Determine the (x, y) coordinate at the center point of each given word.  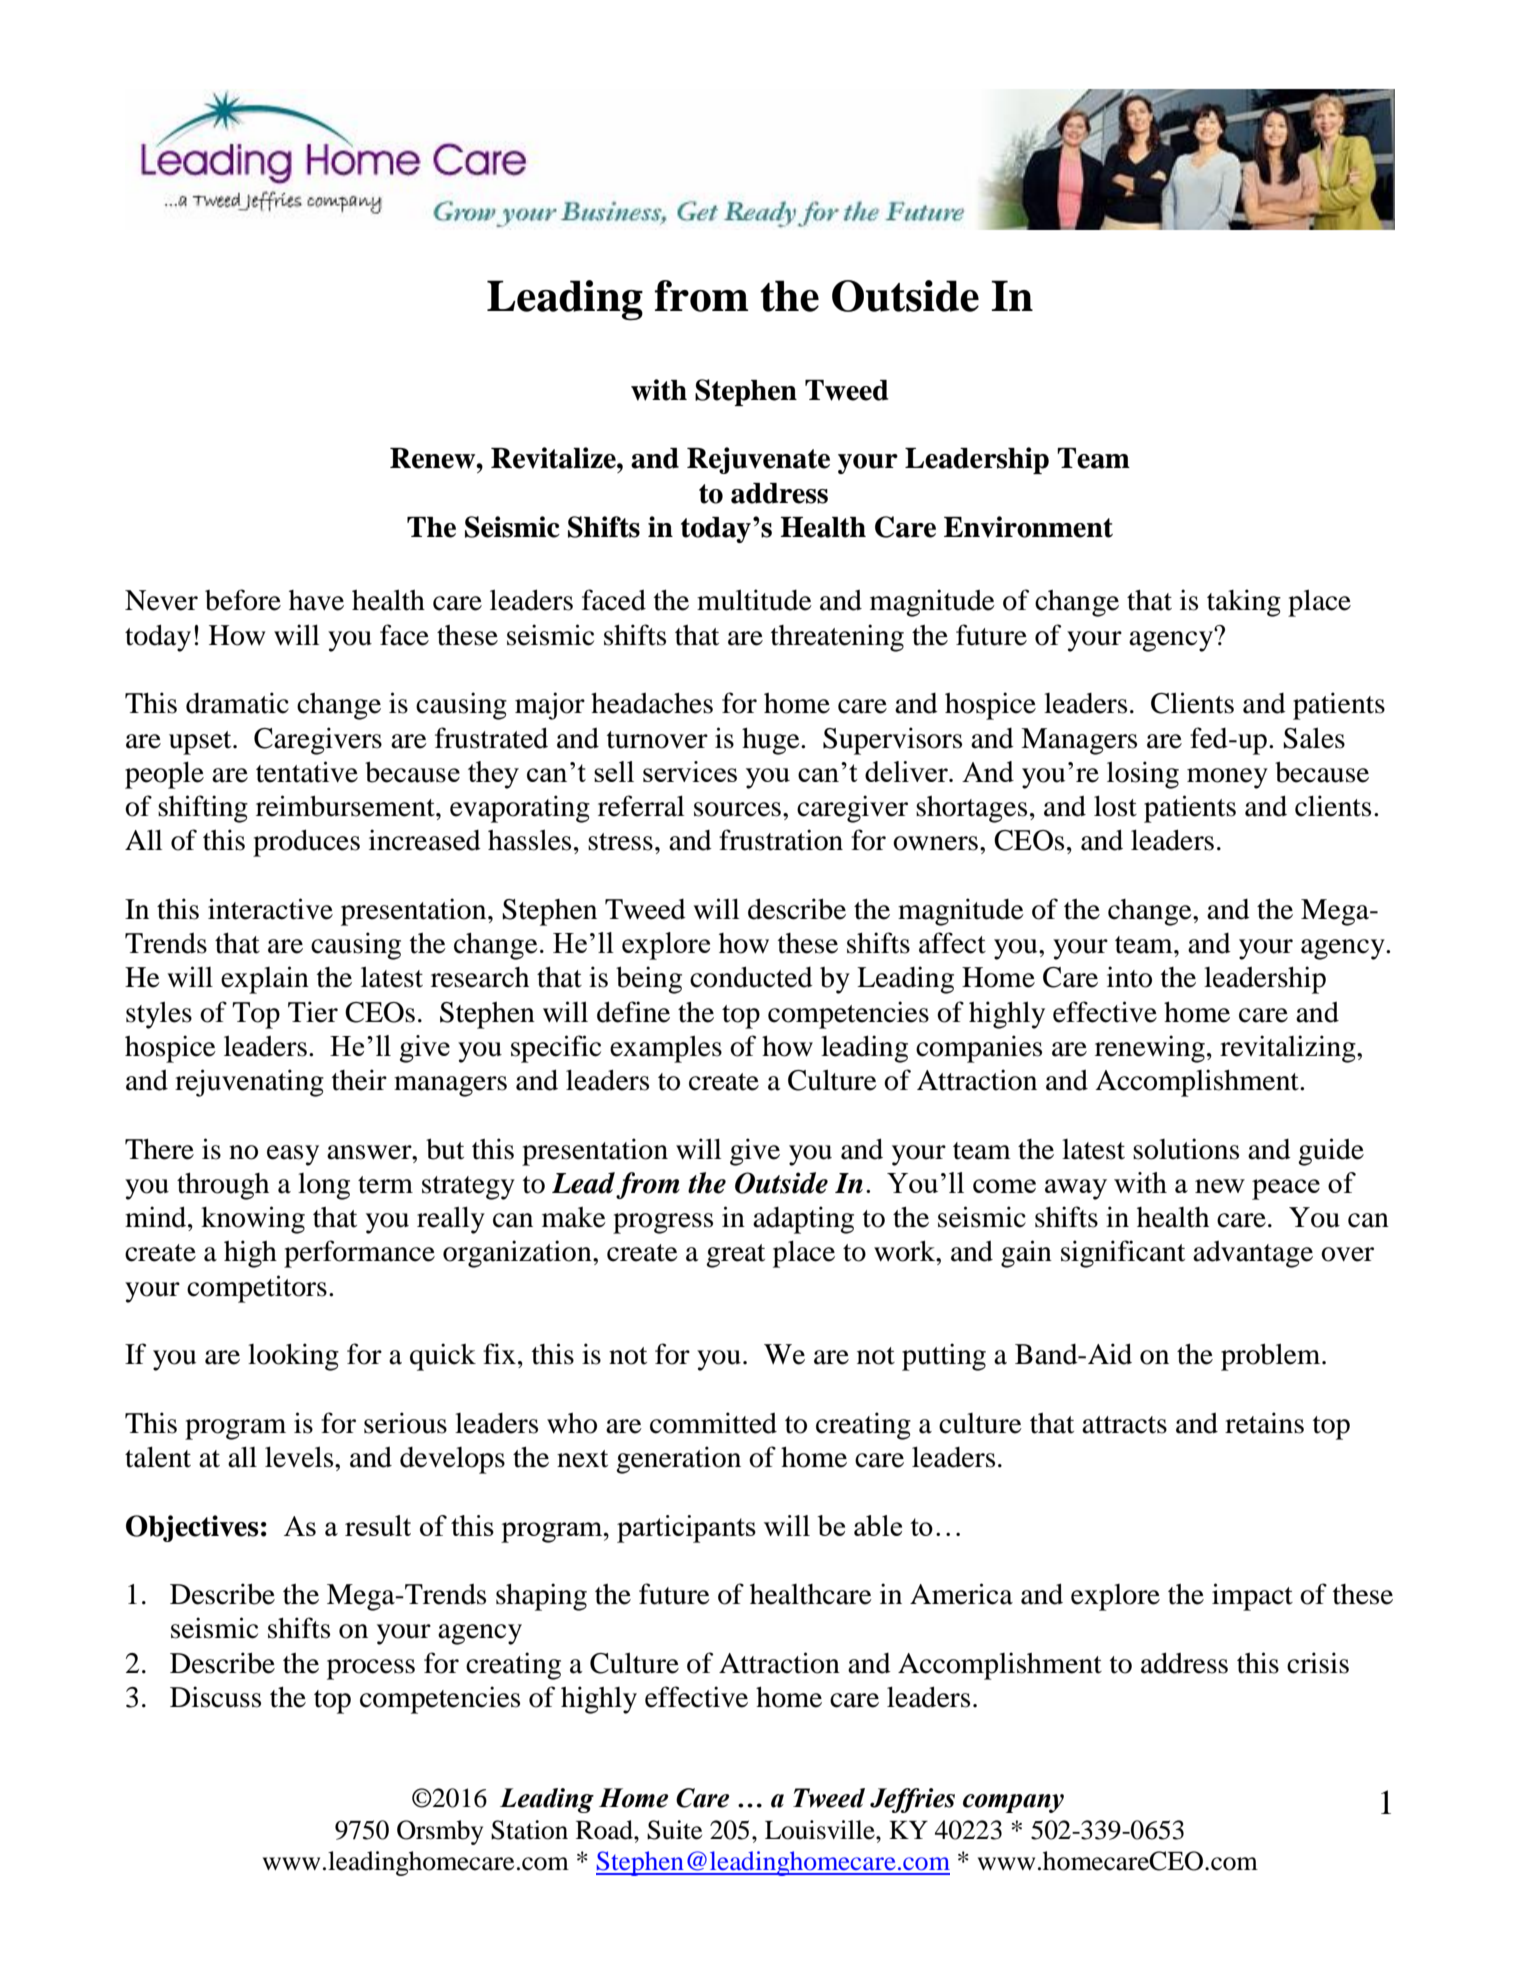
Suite (674, 1830)
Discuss (215, 1697)
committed (713, 1423)
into (1129, 977)
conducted (751, 977)
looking (293, 1357)
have (316, 600)
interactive (270, 909)
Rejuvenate (758, 460)
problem (1272, 1357)
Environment (1028, 527)
